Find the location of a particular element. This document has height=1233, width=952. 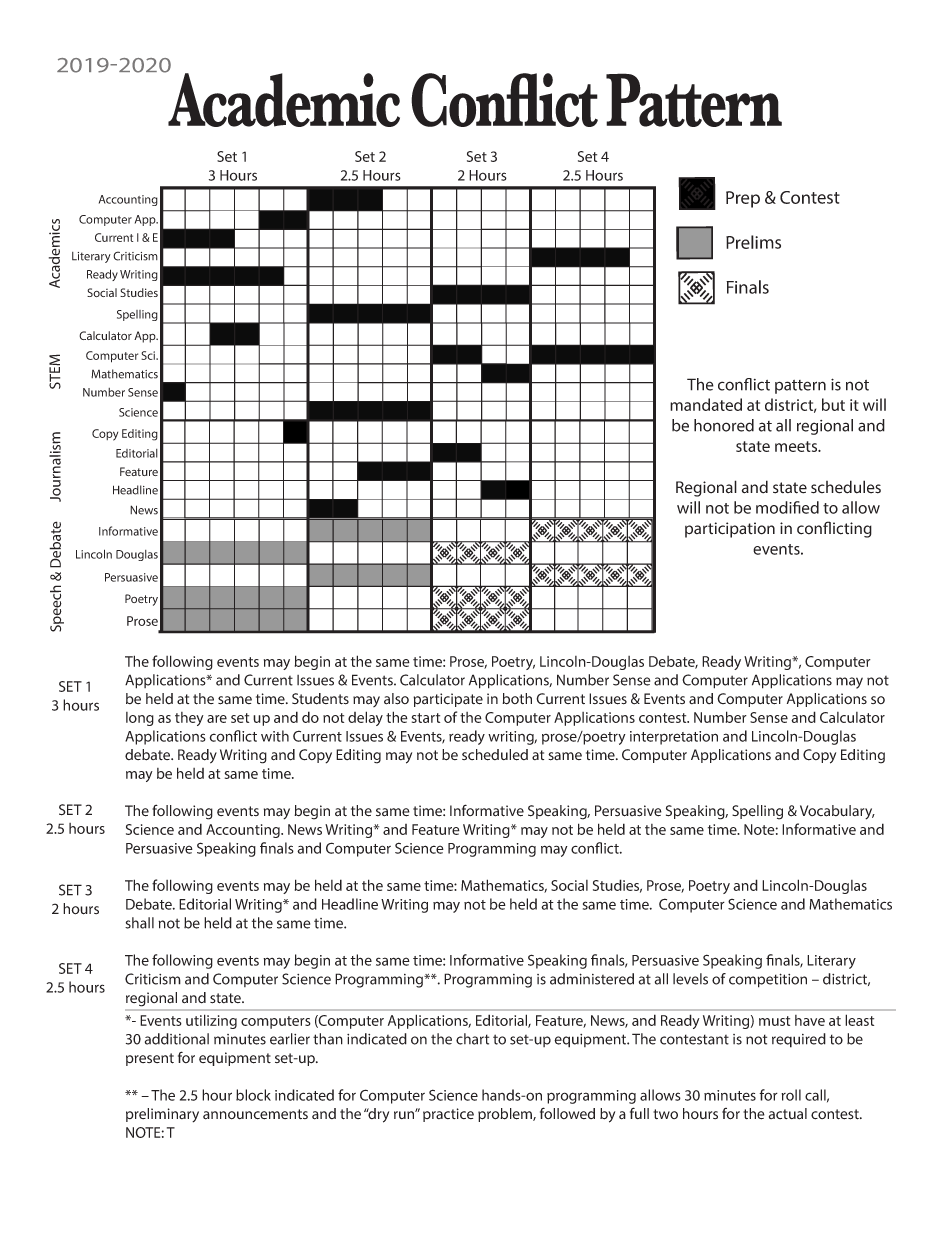

scheduled is located at coordinates (495, 755).
